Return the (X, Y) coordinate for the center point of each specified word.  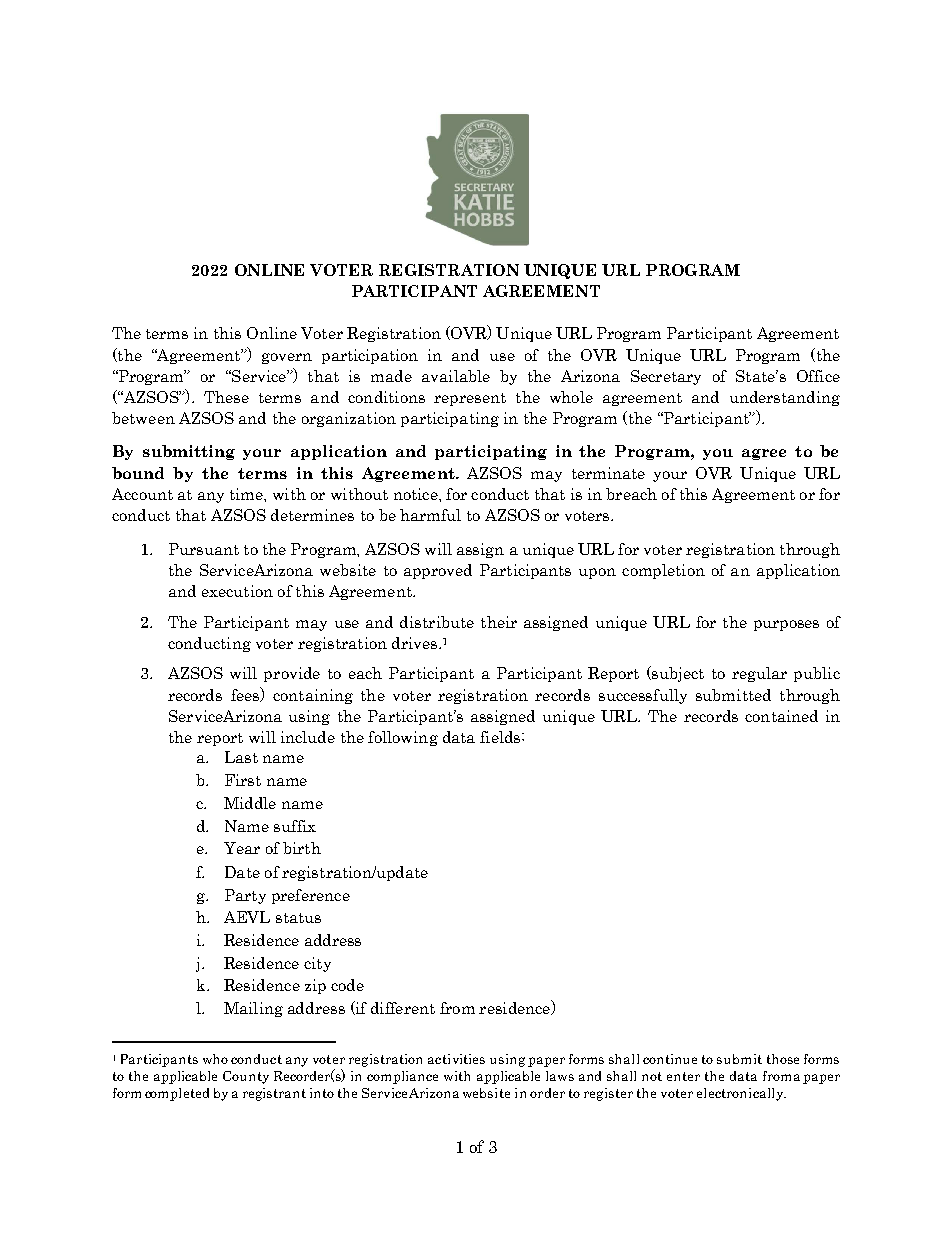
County (246, 1077)
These (226, 397)
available (456, 376)
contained (781, 716)
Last (241, 757)
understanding (785, 398)
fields (501, 737)
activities (456, 1059)
